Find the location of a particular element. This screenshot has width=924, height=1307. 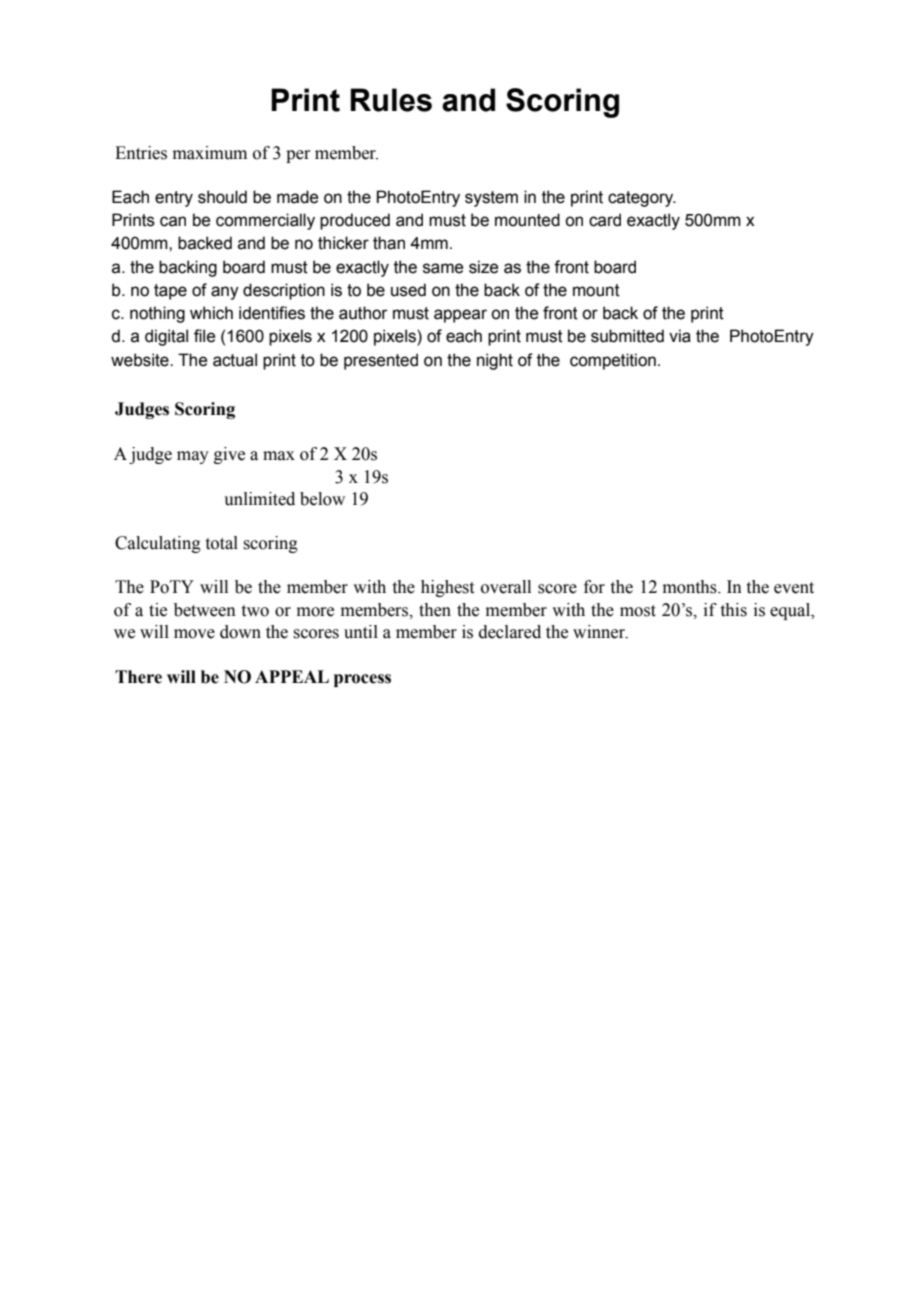

highest is located at coordinates (447, 588).
